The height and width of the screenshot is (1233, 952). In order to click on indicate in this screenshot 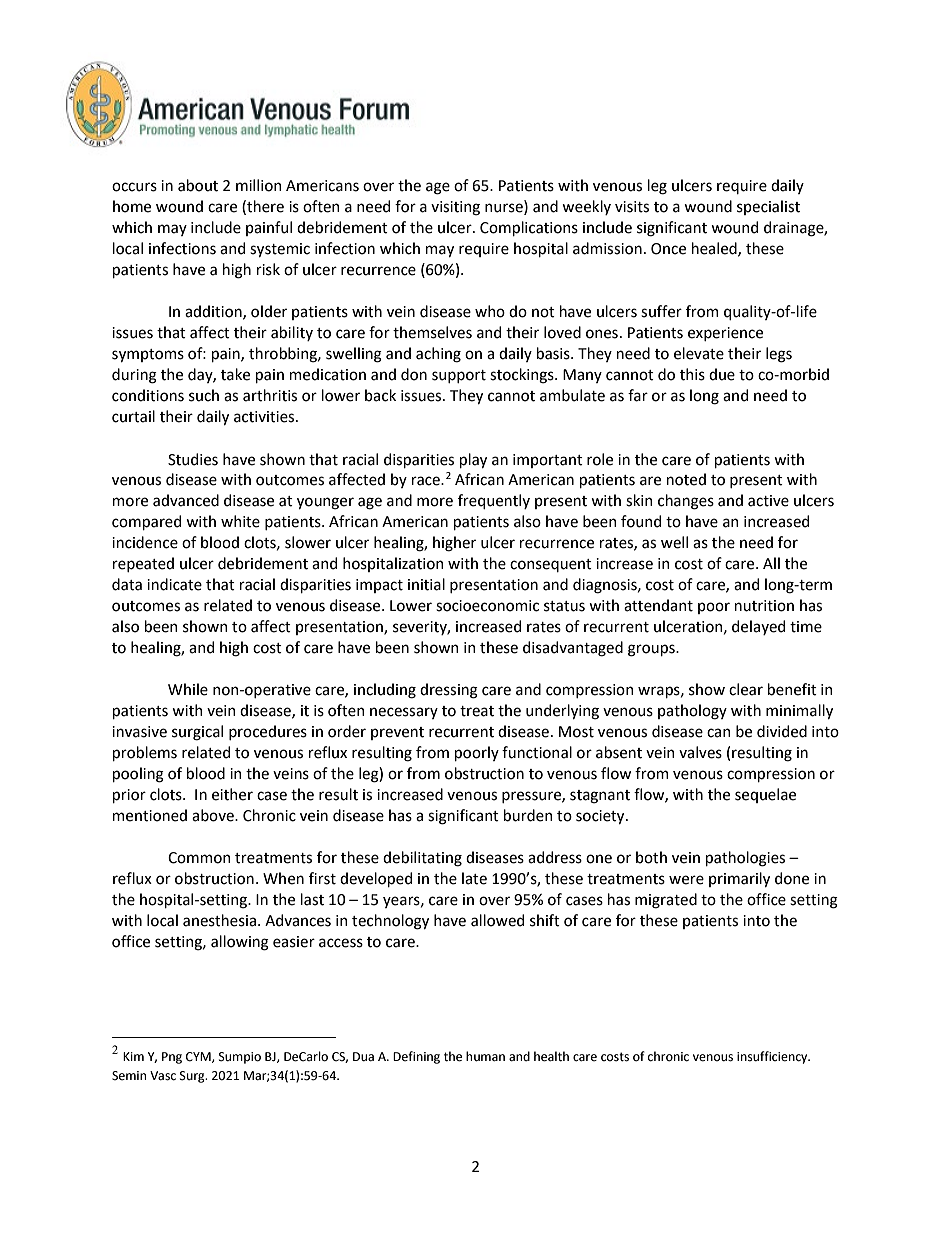, I will do `click(174, 584)`.
